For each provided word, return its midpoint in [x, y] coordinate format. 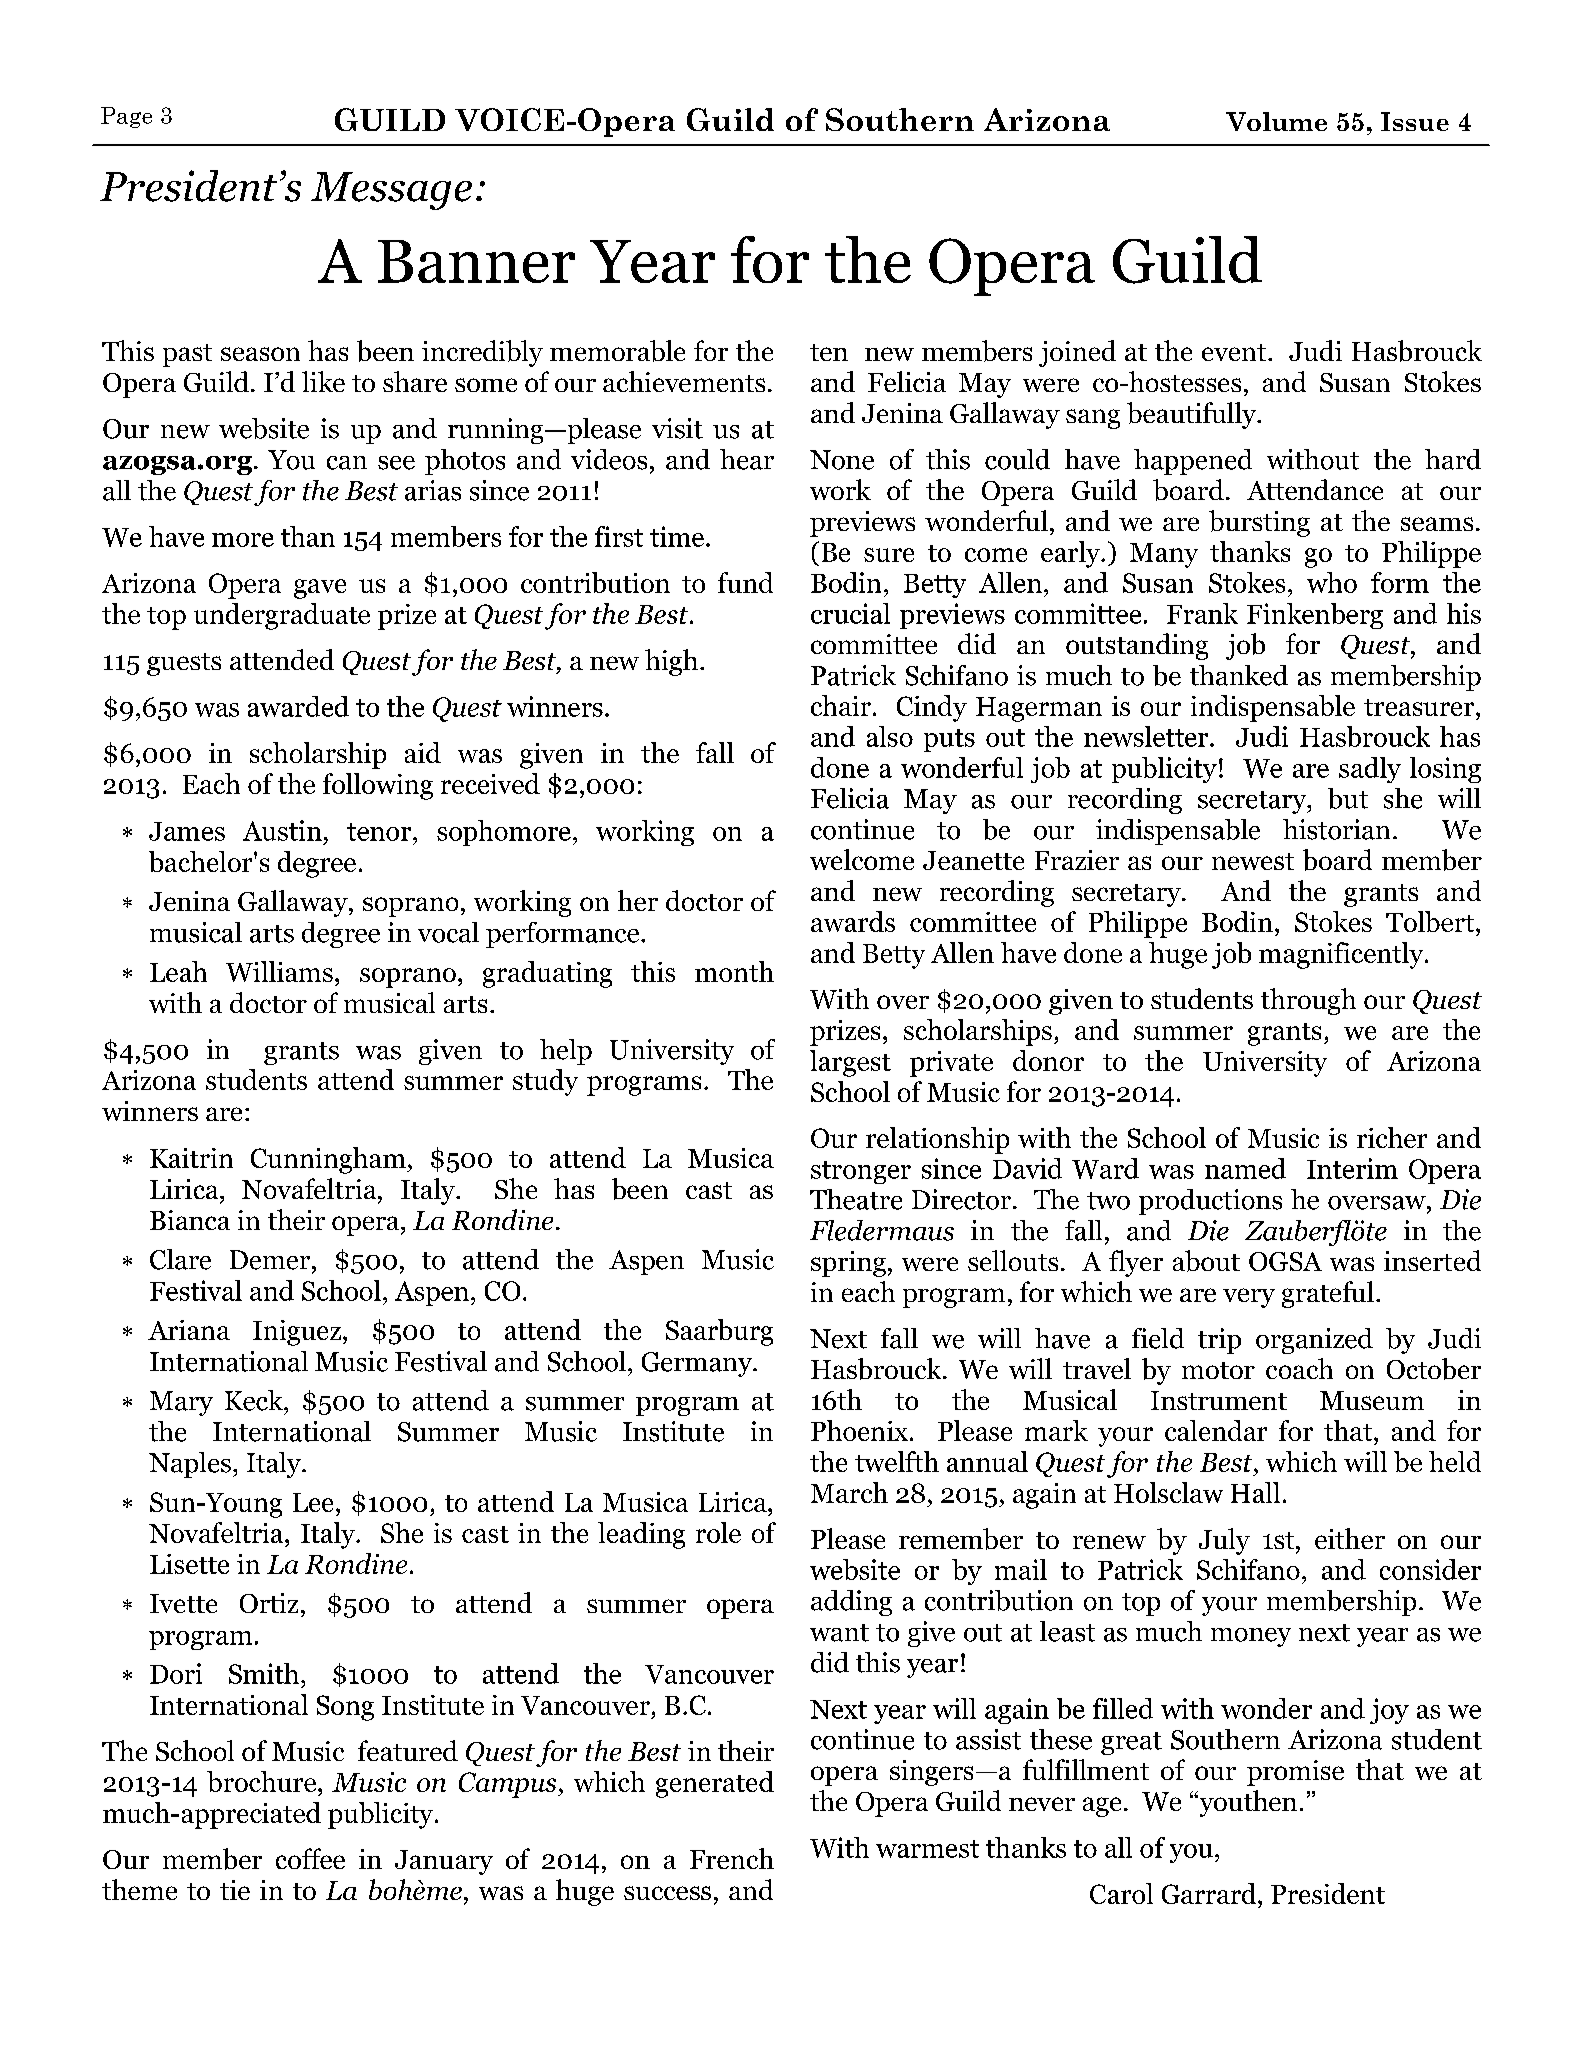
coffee [310, 1858]
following [378, 786]
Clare [180, 1259]
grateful [1328, 1294]
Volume [1276, 121]
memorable [617, 351]
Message [391, 191]
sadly [1370, 770]
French [732, 1858]
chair [841, 705]
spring [848, 1264]
